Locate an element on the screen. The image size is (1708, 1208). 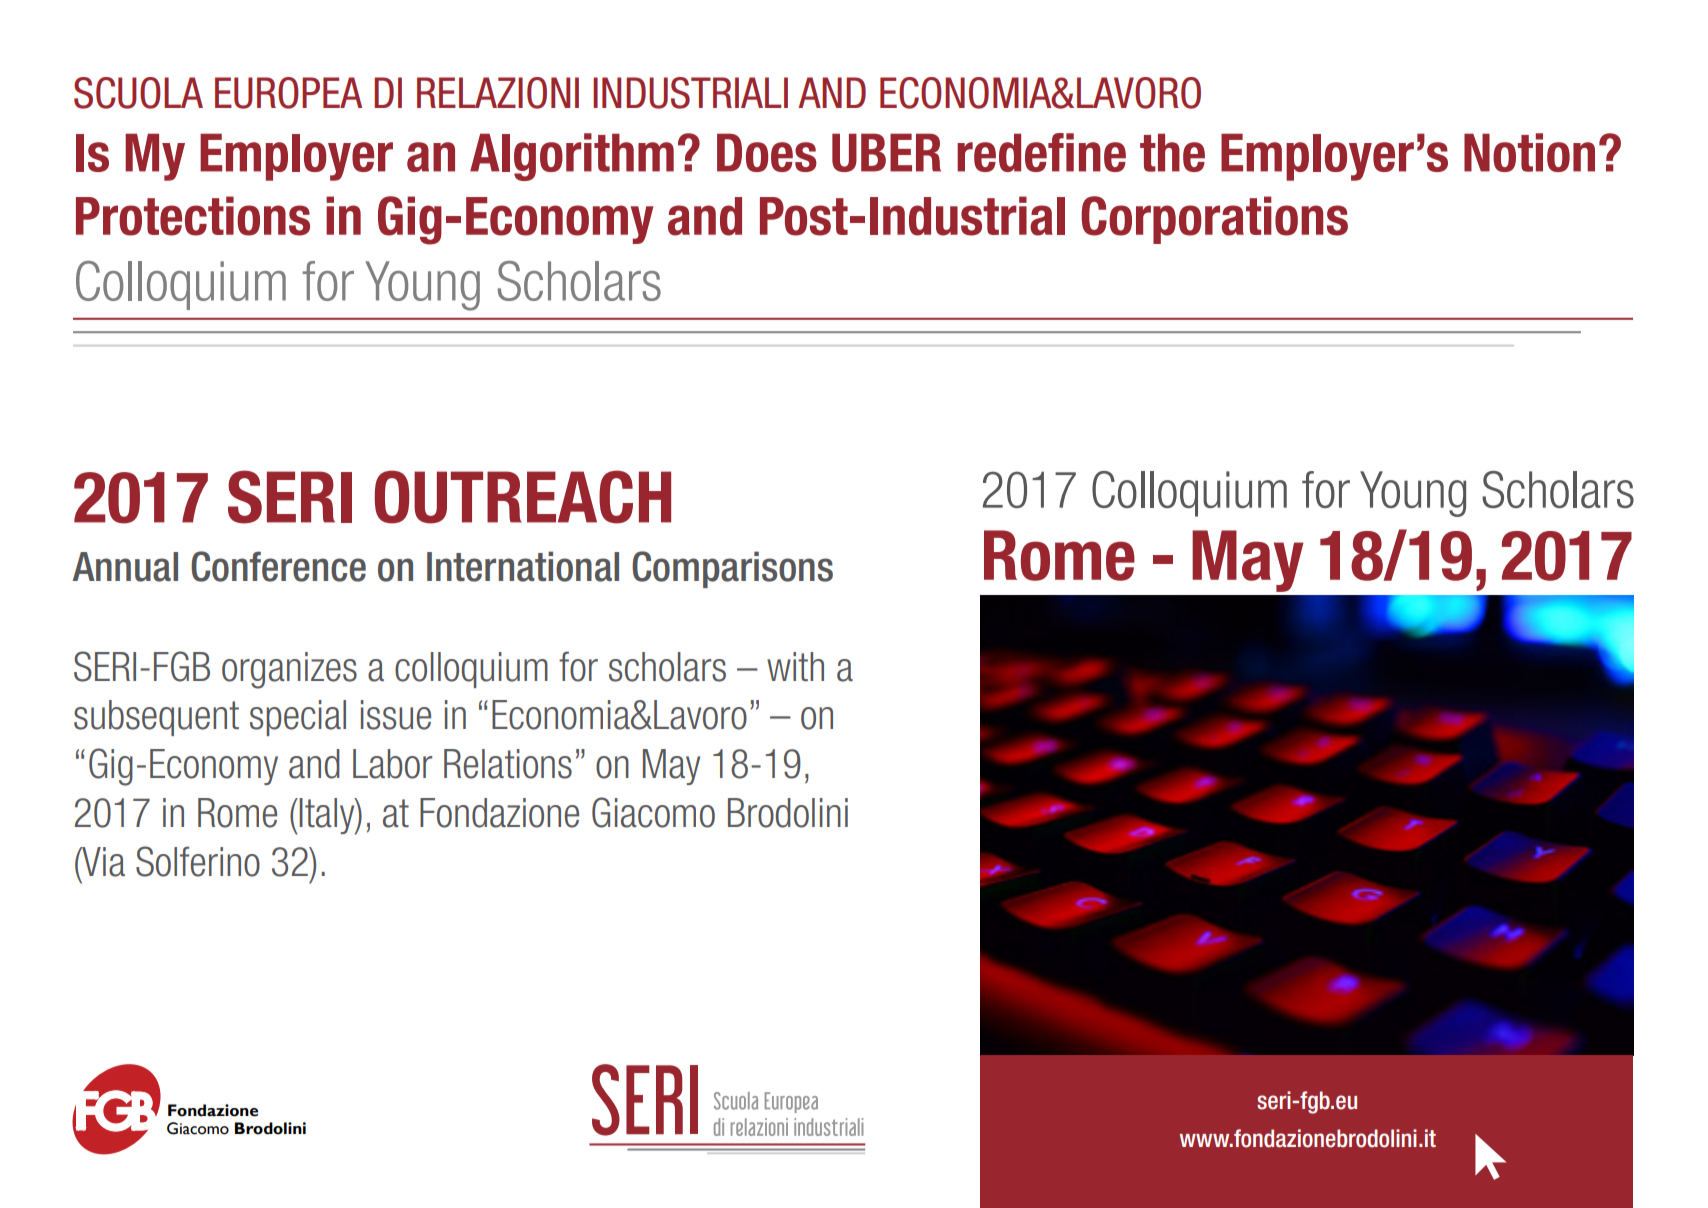
Conference is located at coordinates (278, 566).
